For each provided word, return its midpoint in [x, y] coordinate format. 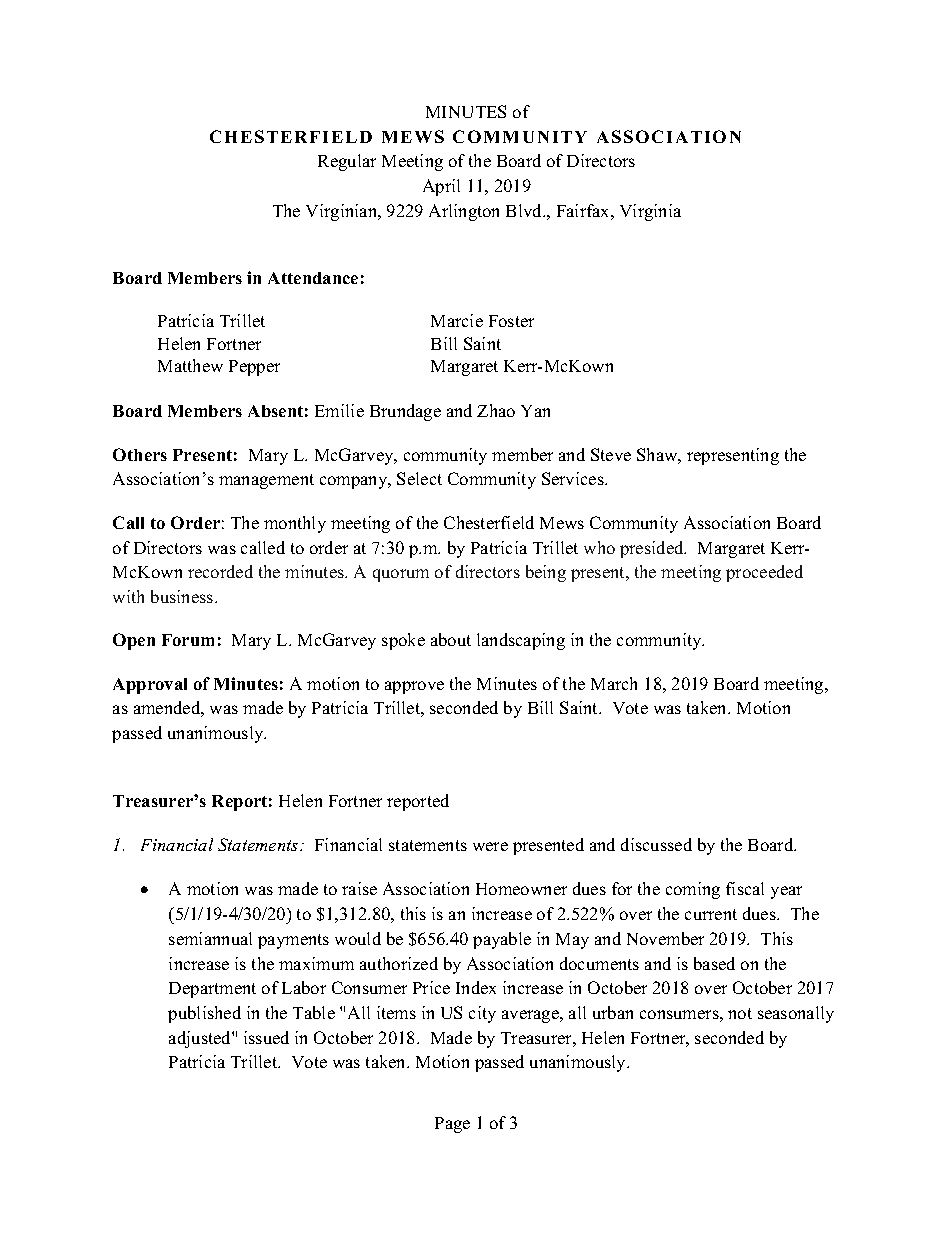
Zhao [496, 410]
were [490, 846]
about [451, 639]
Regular [347, 162]
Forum [188, 640]
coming [693, 890]
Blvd [525, 210]
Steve [611, 454]
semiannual [210, 938]
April [441, 187]
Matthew [190, 365]
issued [266, 1037]
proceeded [764, 573]
